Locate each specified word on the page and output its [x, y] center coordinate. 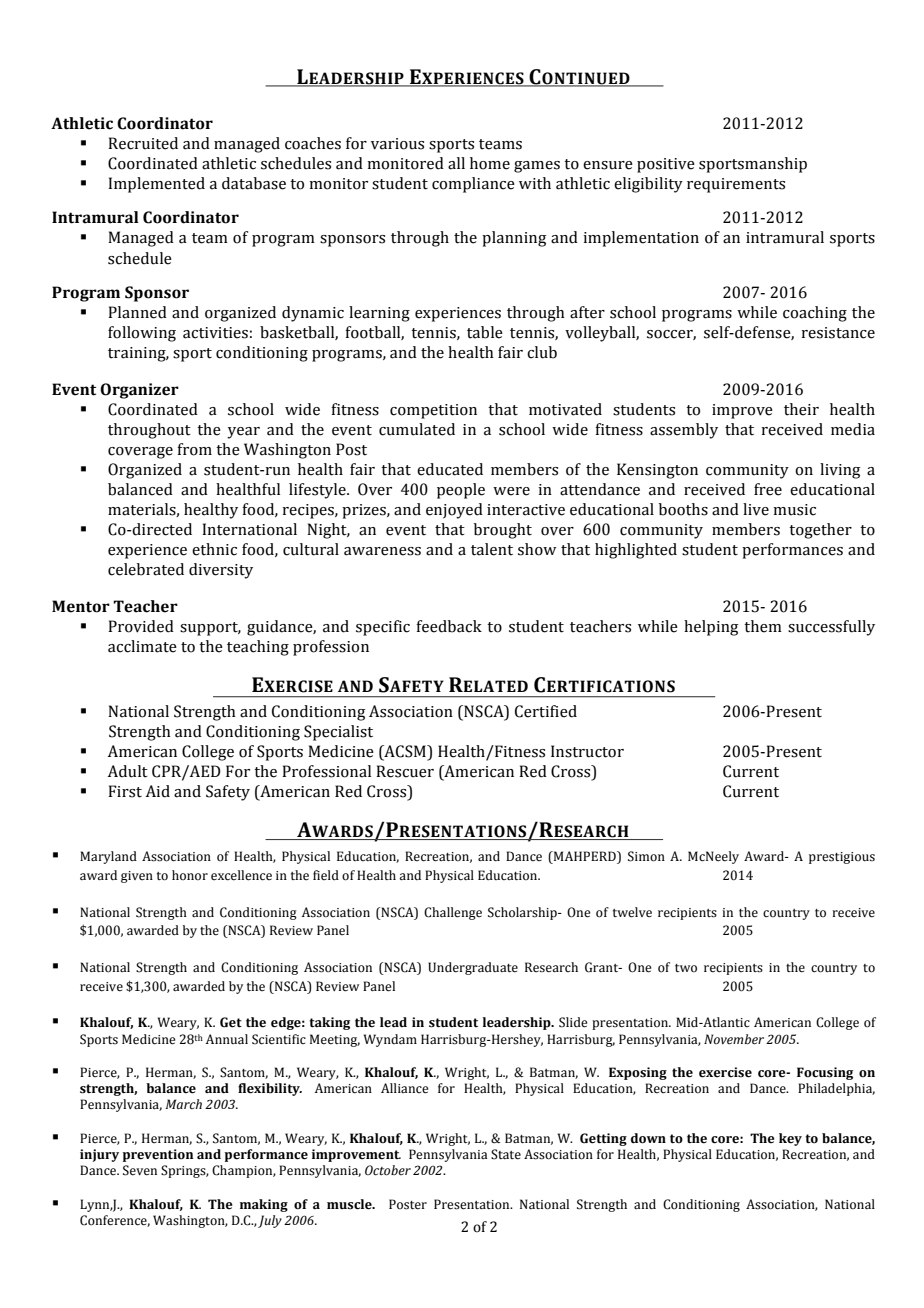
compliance [473, 185]
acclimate [142, 646]
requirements [736, 185]
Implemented [156, 185]
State [506, 1154]
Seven [140, 1170]
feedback [449, 626]
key [790, 1139]
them [763, 626]
